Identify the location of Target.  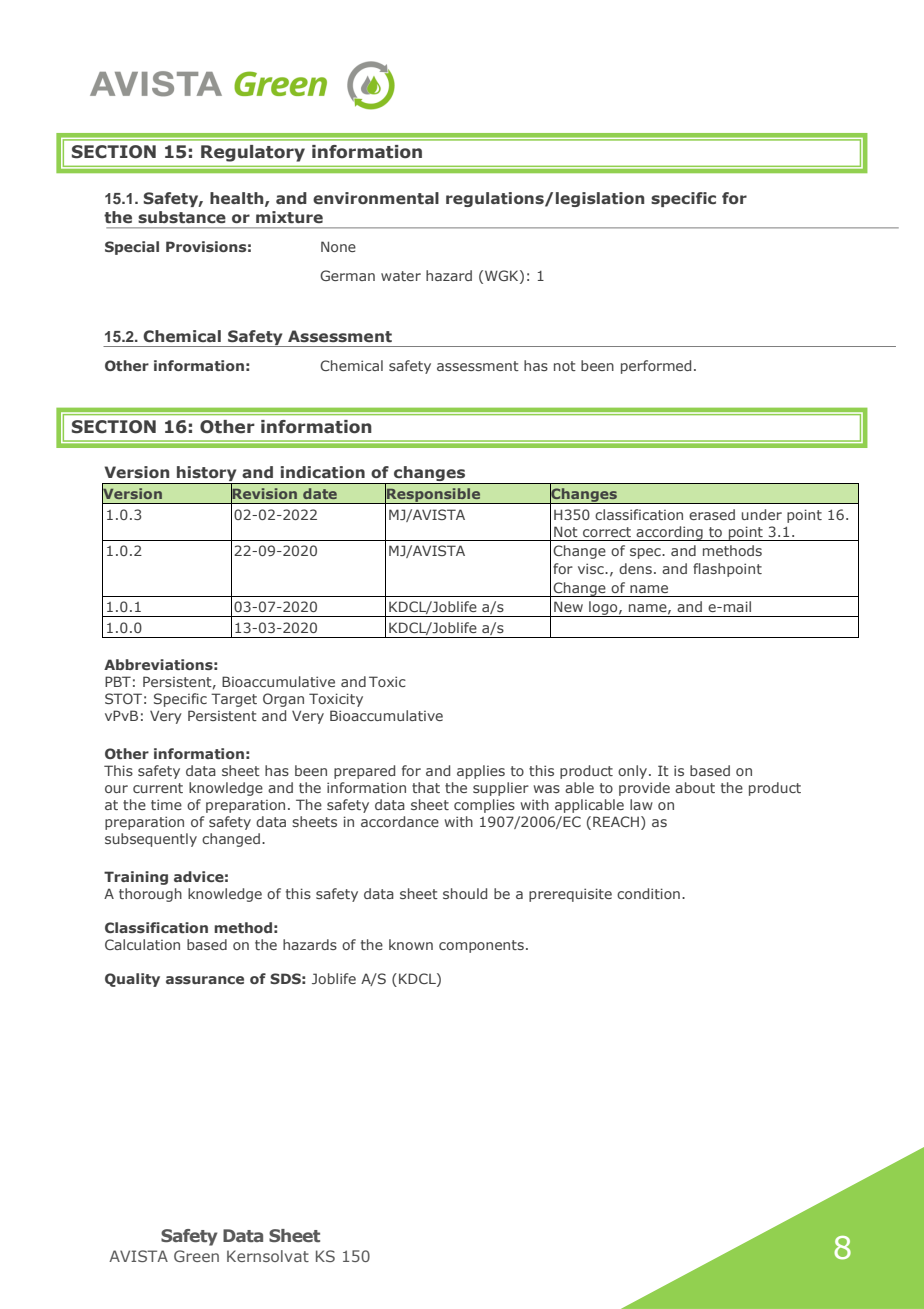
(234, 700).
